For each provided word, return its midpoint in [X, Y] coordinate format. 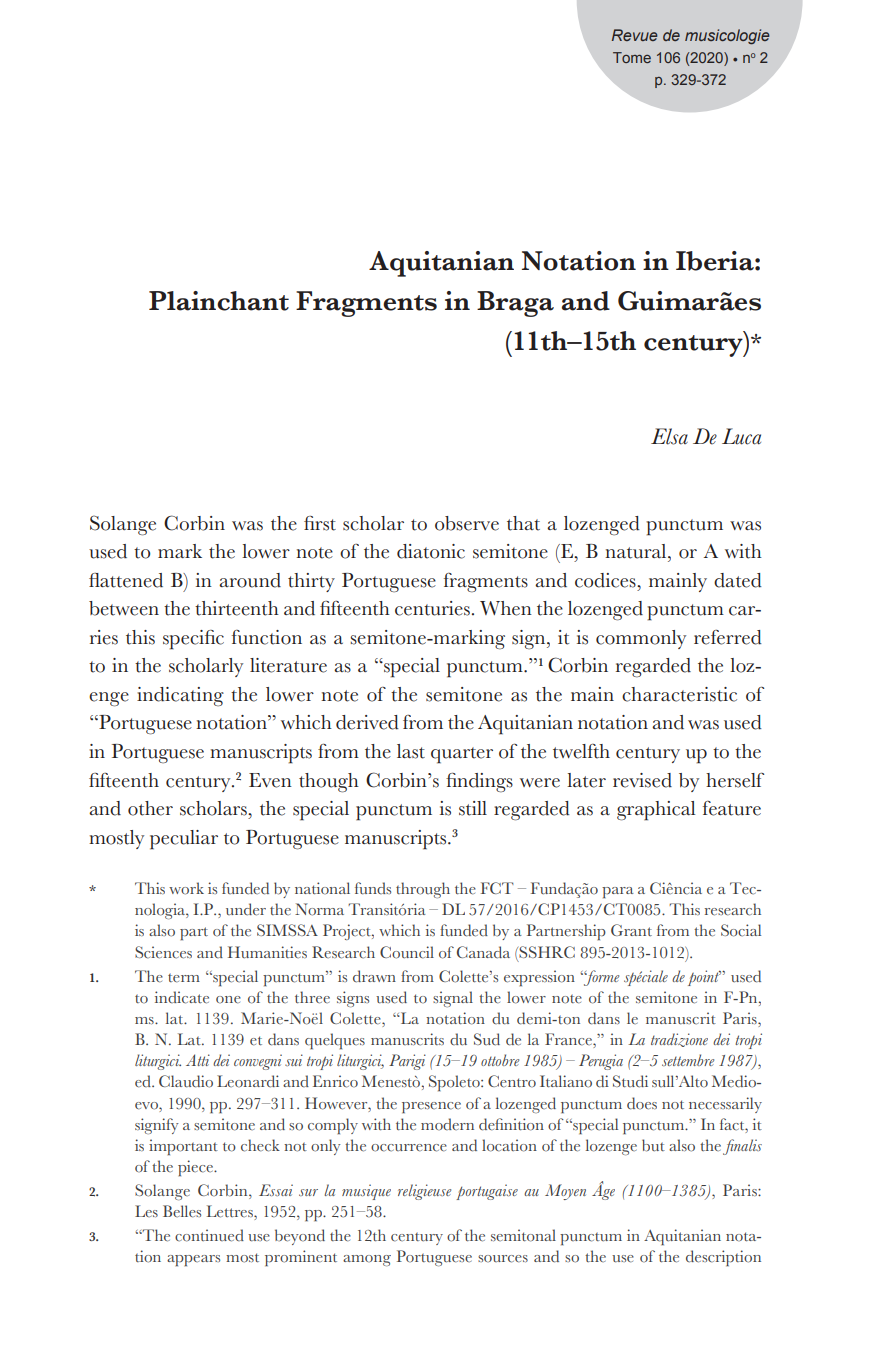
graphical [656, 811]
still [473, 808]
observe [467, 523]
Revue [635, 35]
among [367, 1260]
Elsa [669, 436]
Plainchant [219, 301]
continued [209, 1235]
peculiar [184, 840]
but [653, 1145]
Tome [632, 57]
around [250, 580]
